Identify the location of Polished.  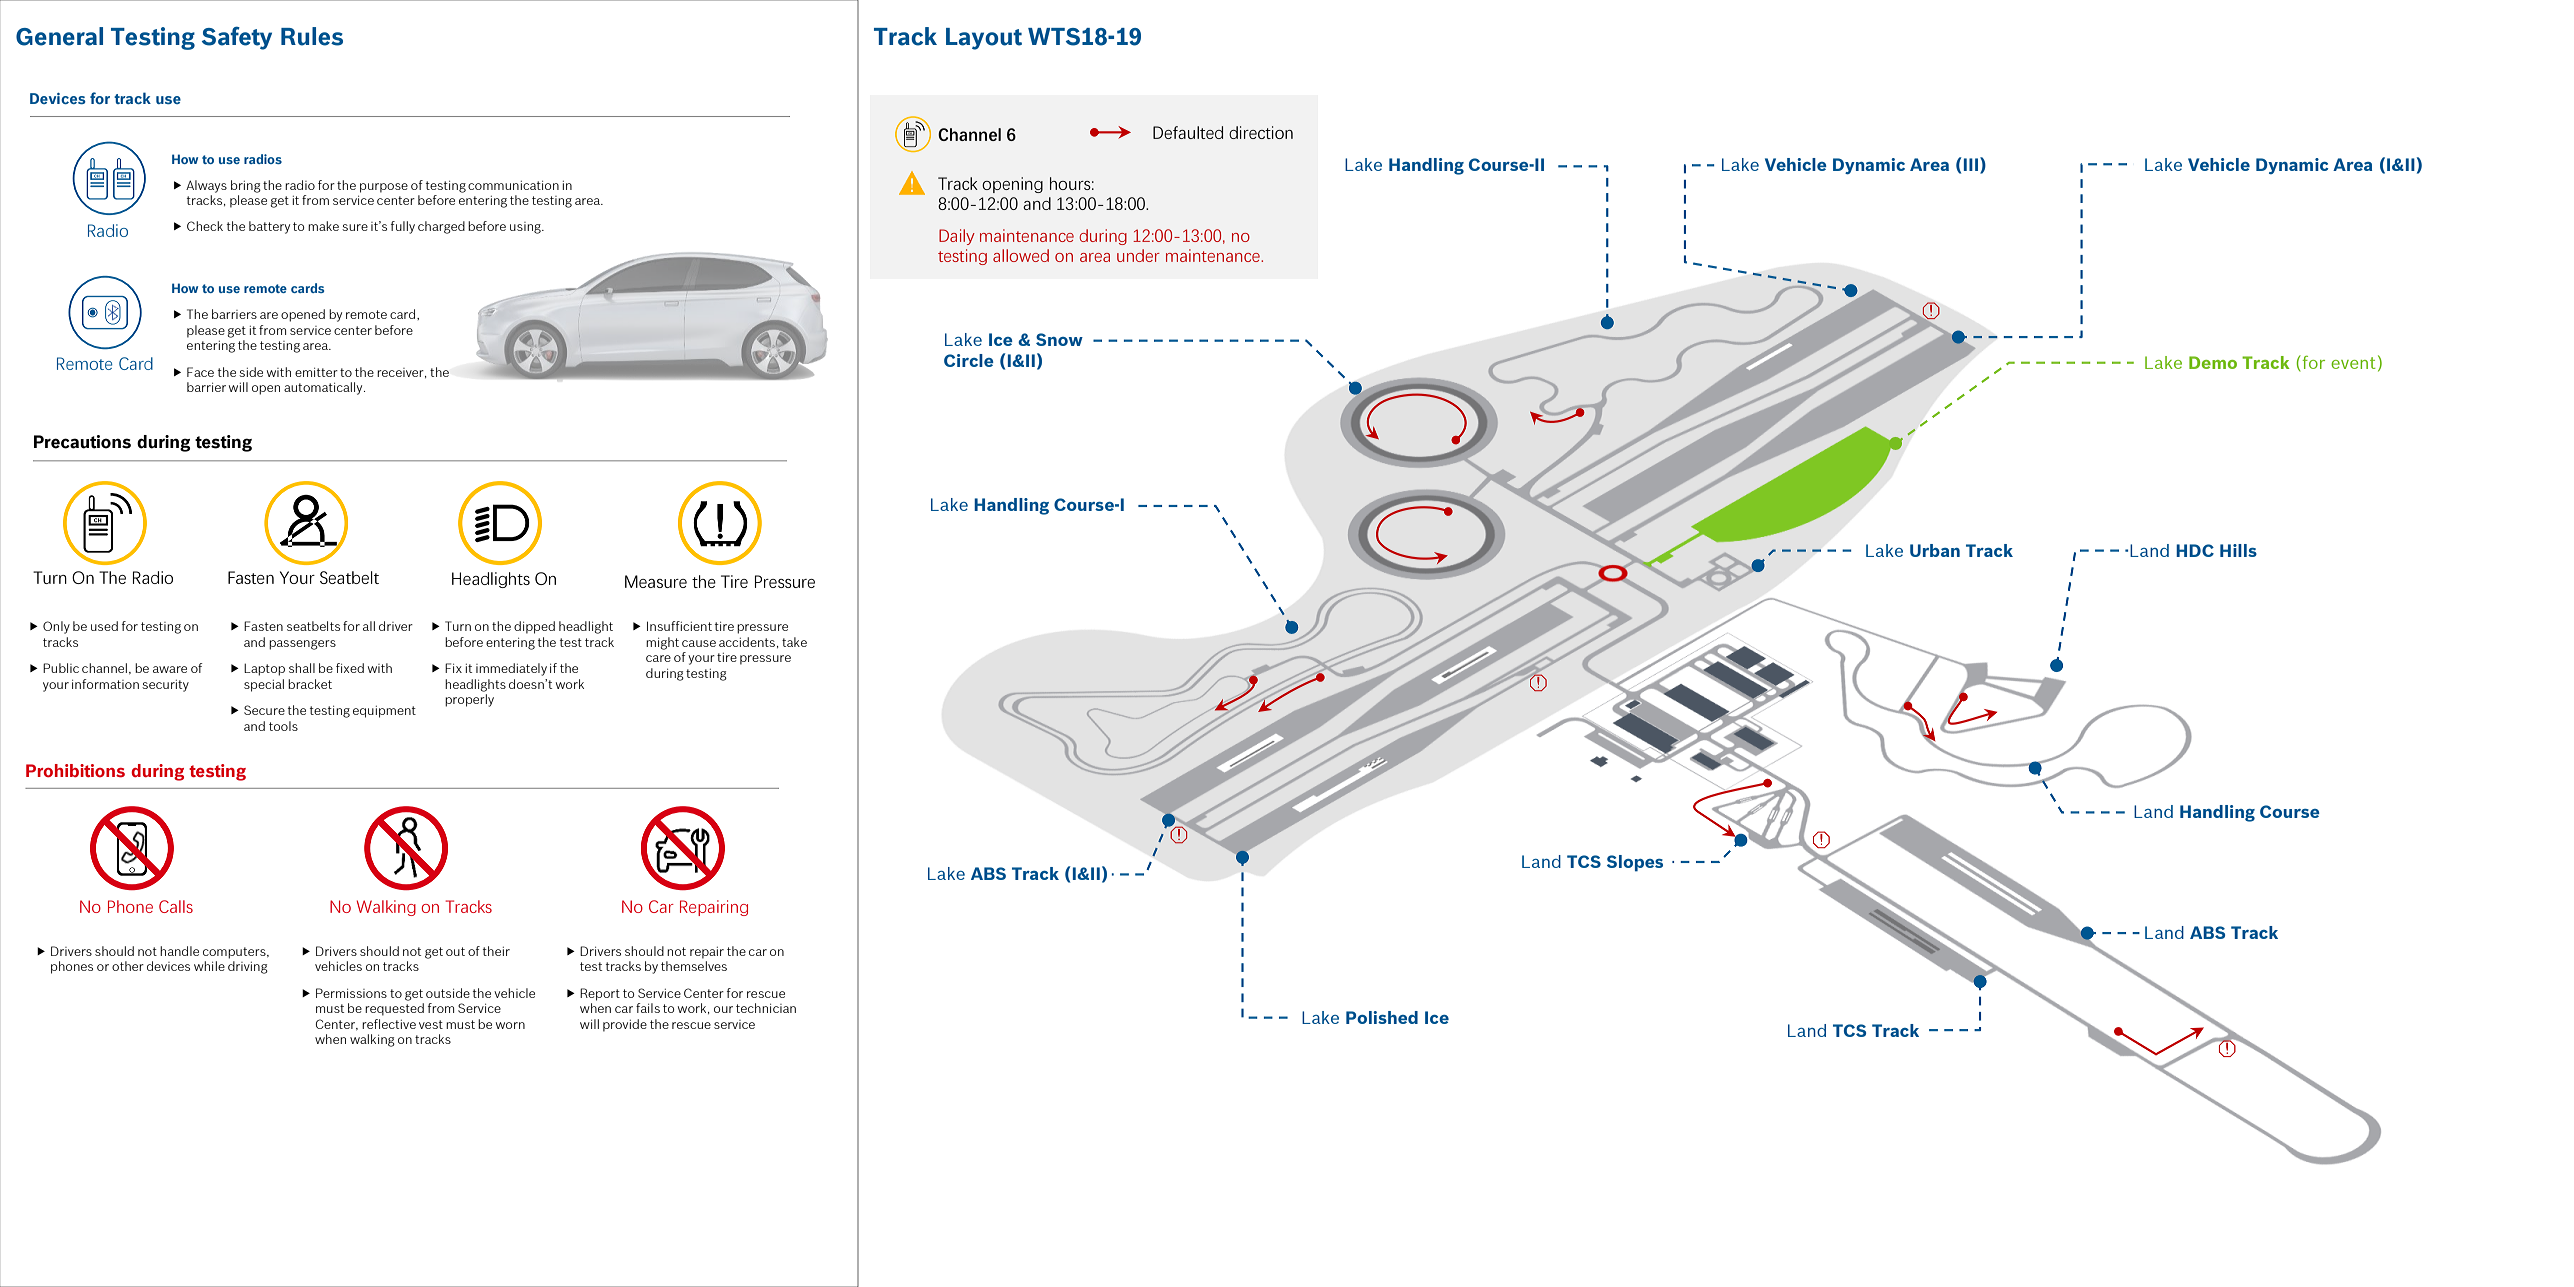
(1382, 1017).
